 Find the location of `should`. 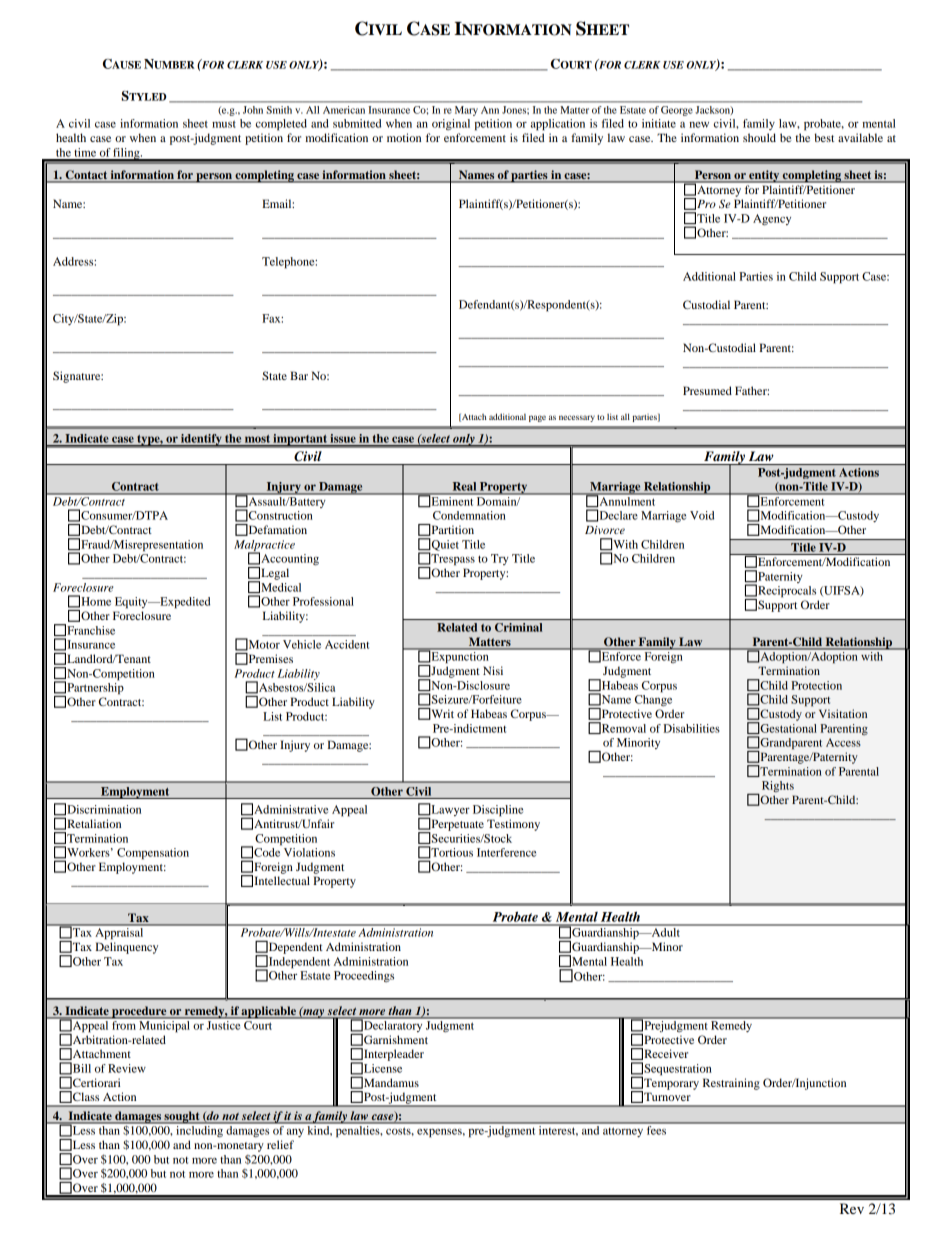

should is located at coordinates (759, 137).
